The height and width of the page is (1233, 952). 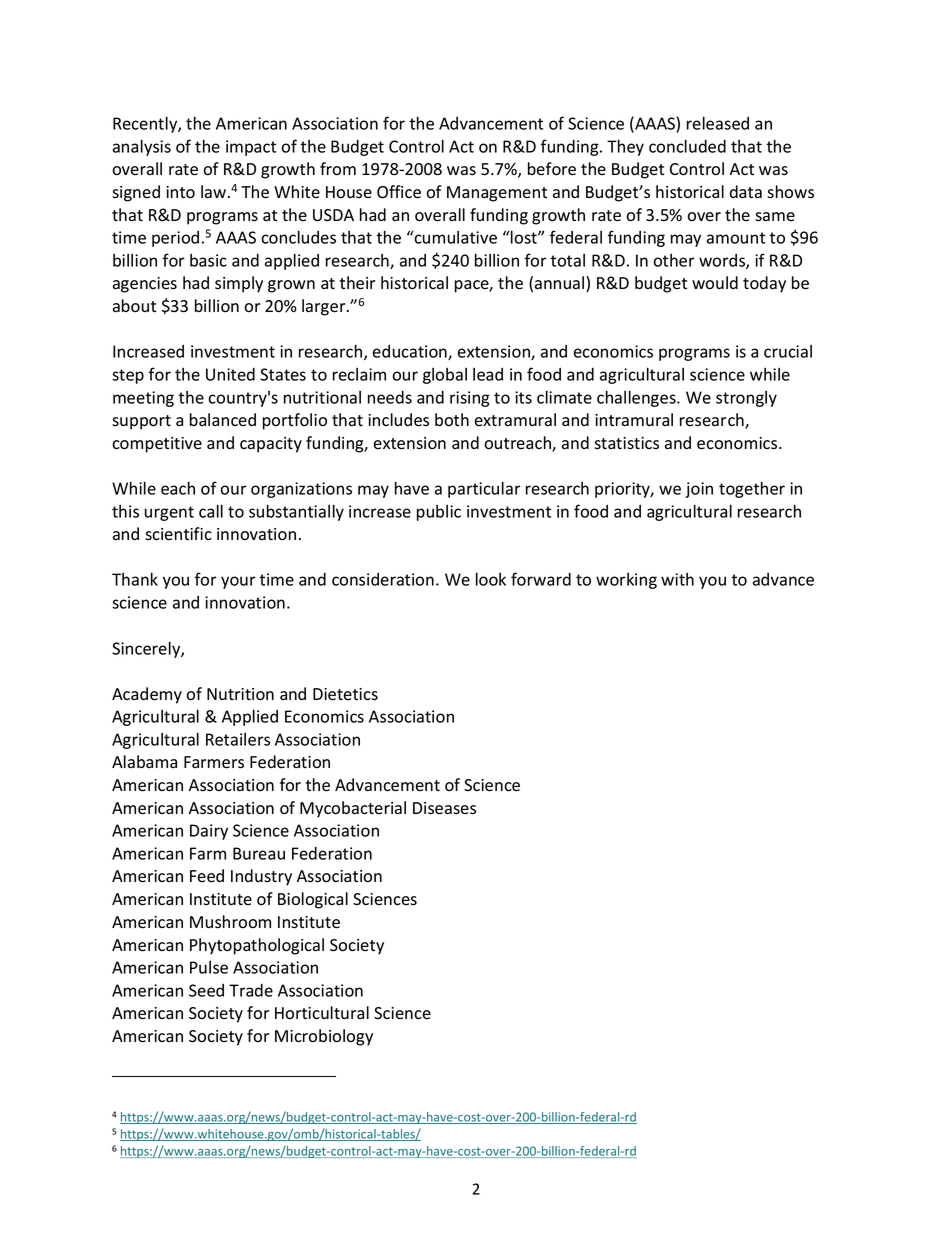 What do you see at coordinates (206, 990) in the page?
I see `Seed` at bounding box center [206, 990].
